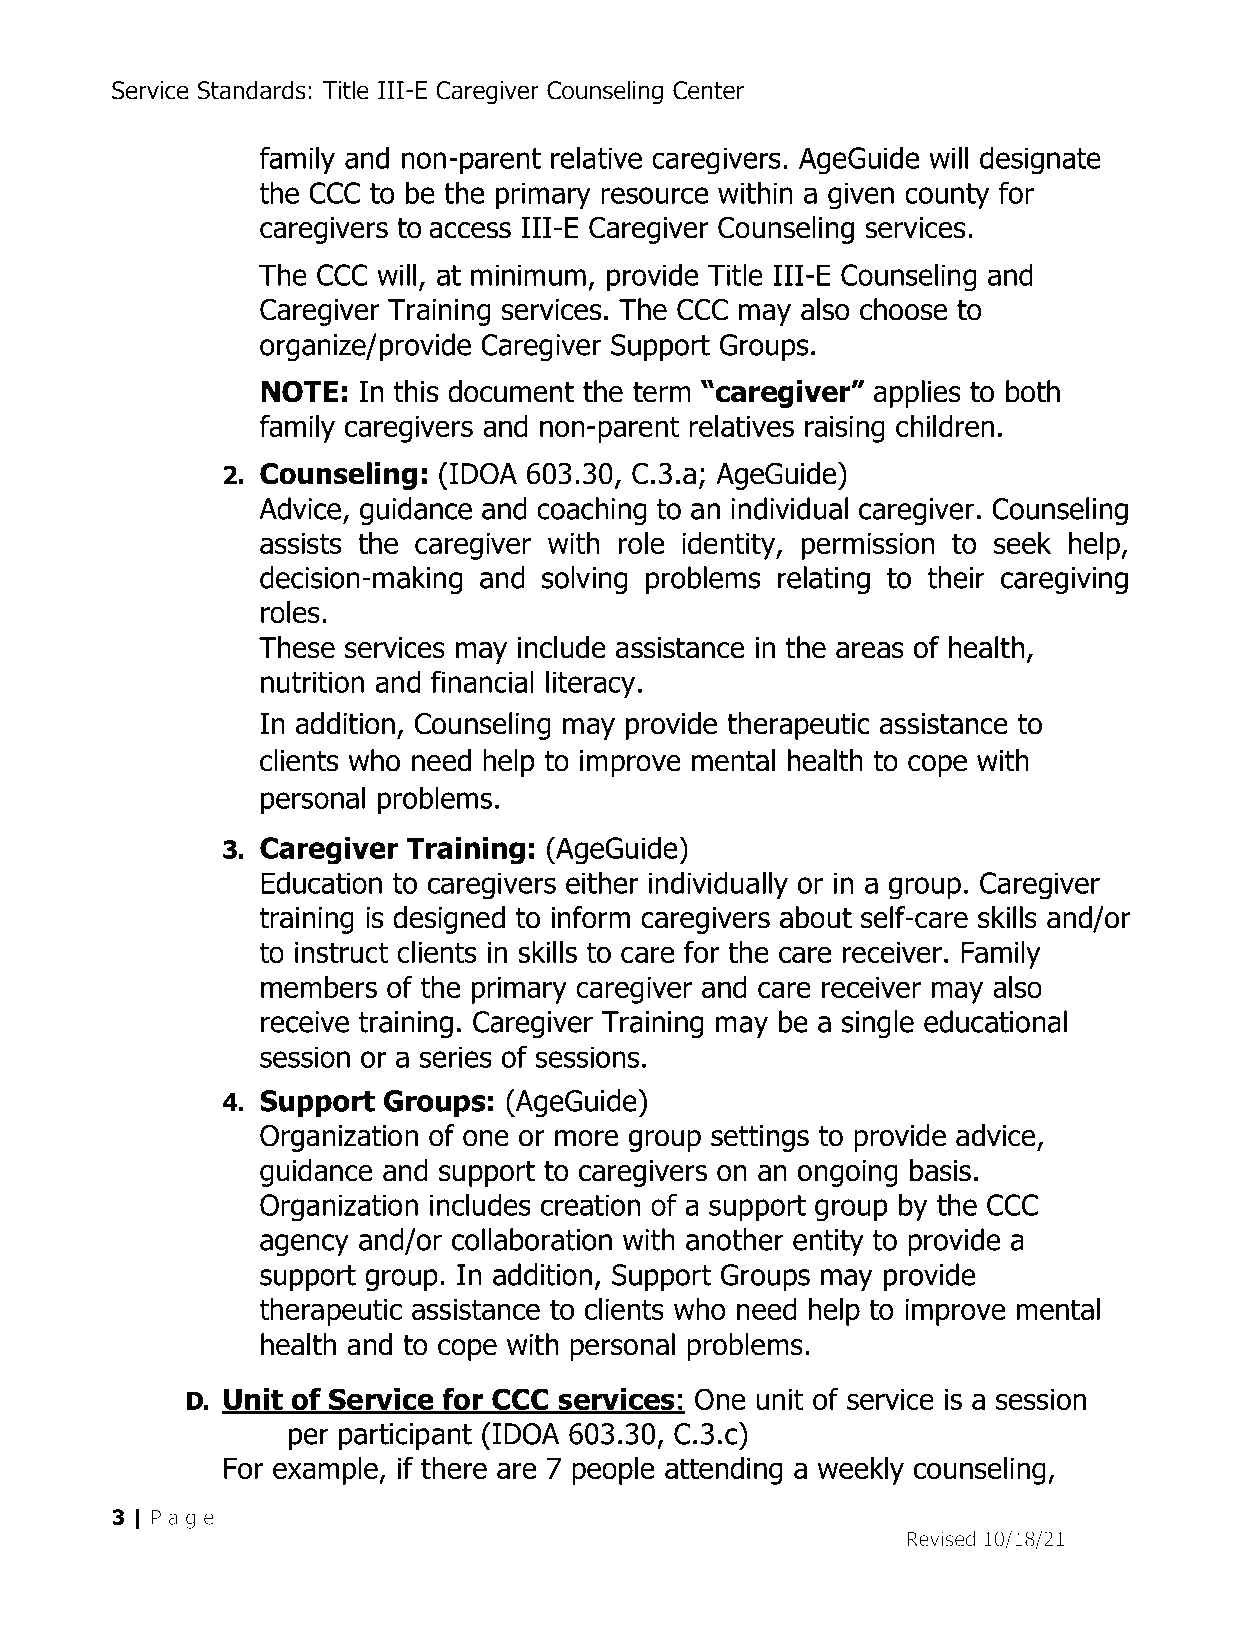  What do you see at coordinates (251, 90) in the screenshot?
I see `Standards` at bounding box center [251, 90].
